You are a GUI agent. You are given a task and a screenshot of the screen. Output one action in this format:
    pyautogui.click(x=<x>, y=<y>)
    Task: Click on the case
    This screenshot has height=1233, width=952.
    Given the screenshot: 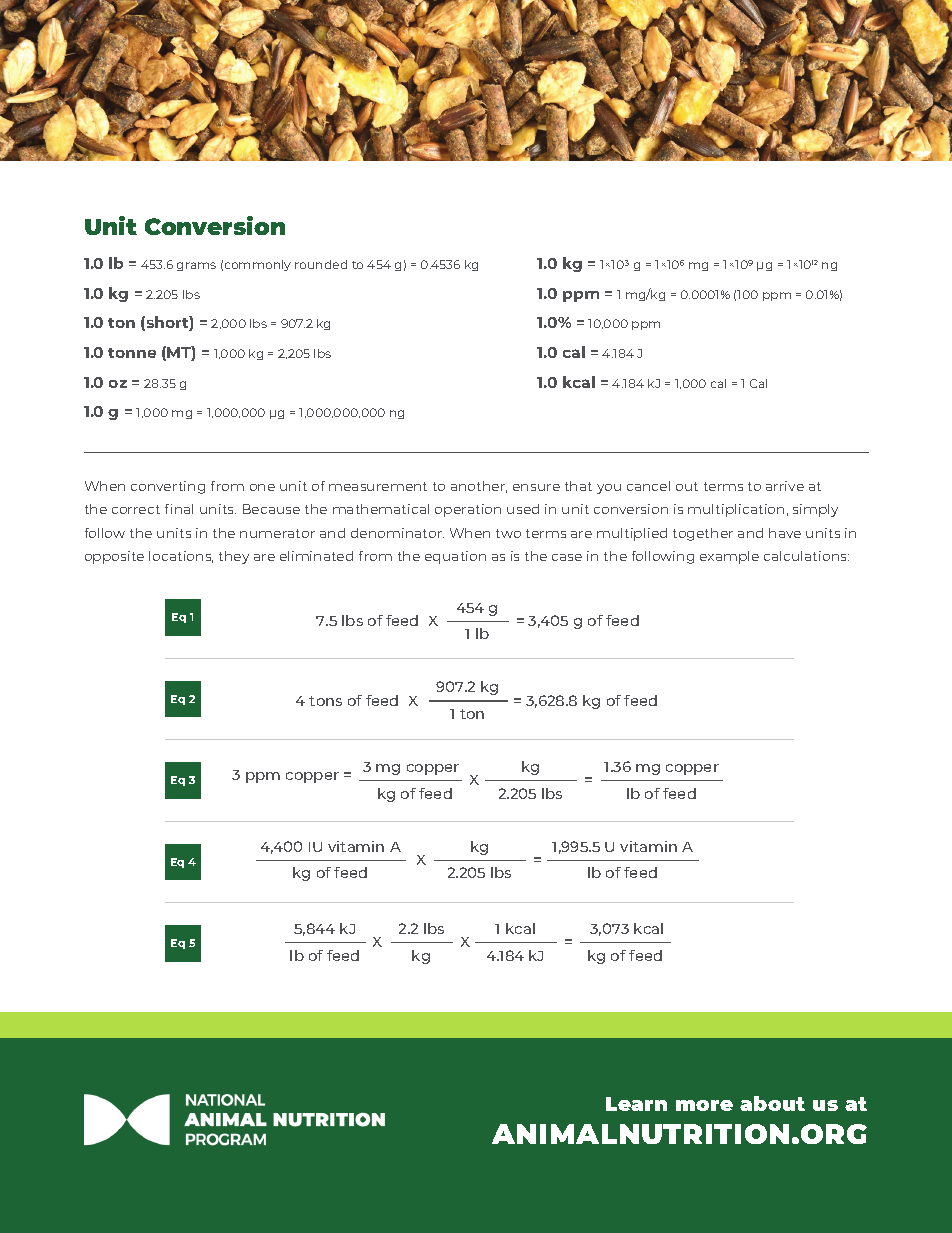 What is the action you would take?
    pyautogui.click(x=567, y=557)
